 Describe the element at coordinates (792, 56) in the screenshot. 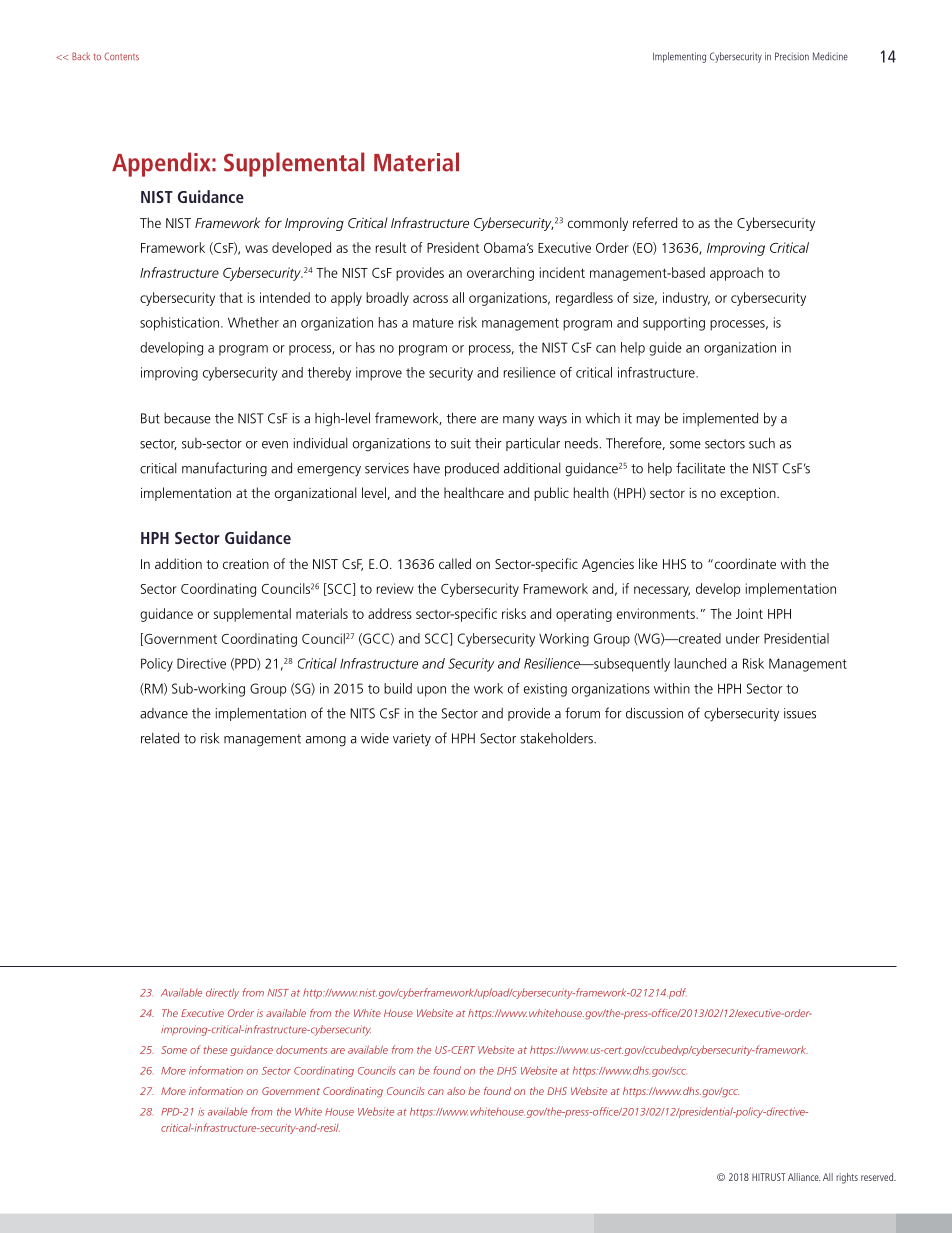

I see `Precision` at that location.
